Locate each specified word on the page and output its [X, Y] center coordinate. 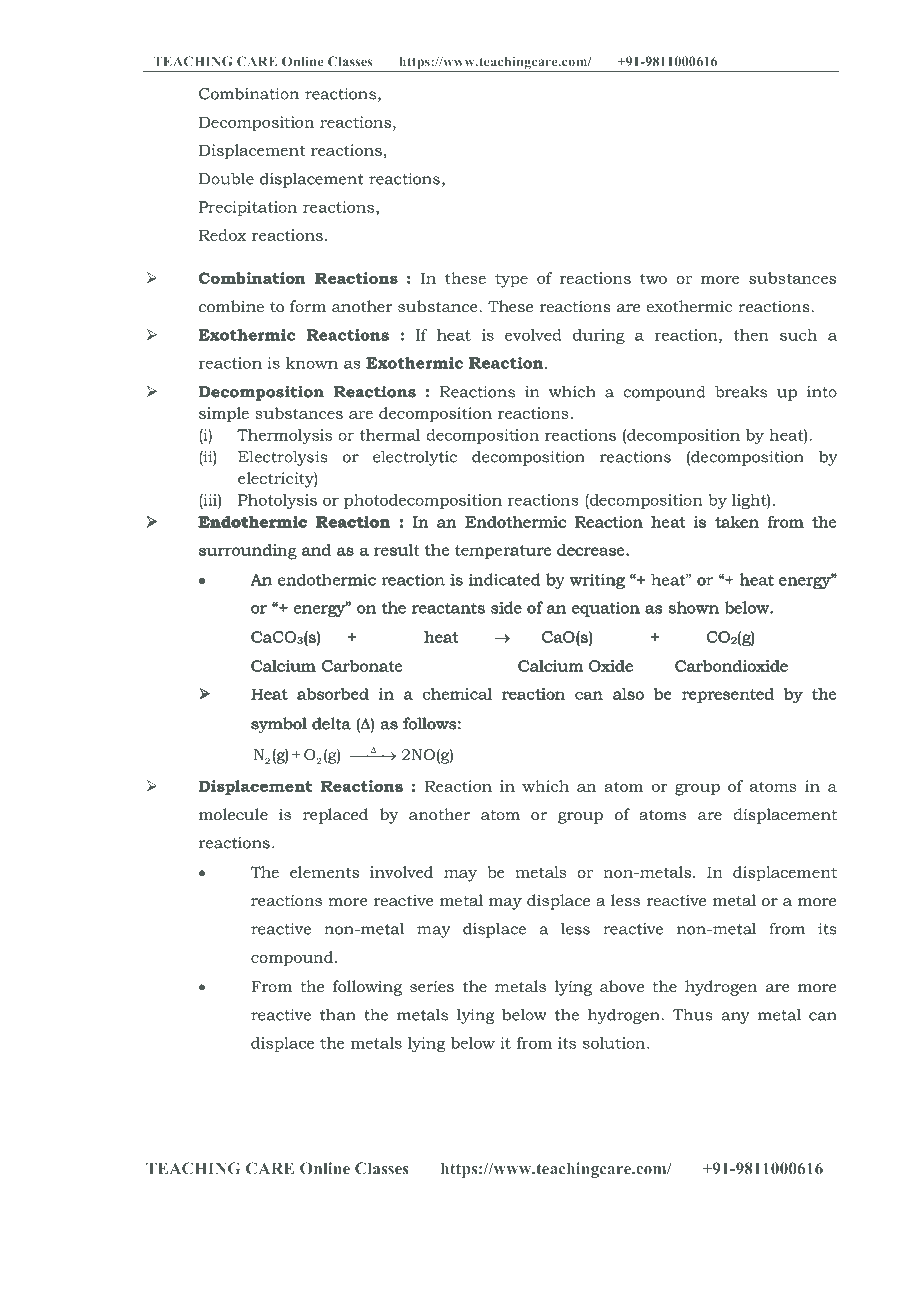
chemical [457, 694]
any [735, 1018]
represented [728, 695]
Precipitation [248, 208]
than [338, 1014]
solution [615, 1043]
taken [737, 522]
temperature [504, 552]
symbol [279, 725]
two [653, 278]
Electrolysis [283, 458]
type [511, 280]
